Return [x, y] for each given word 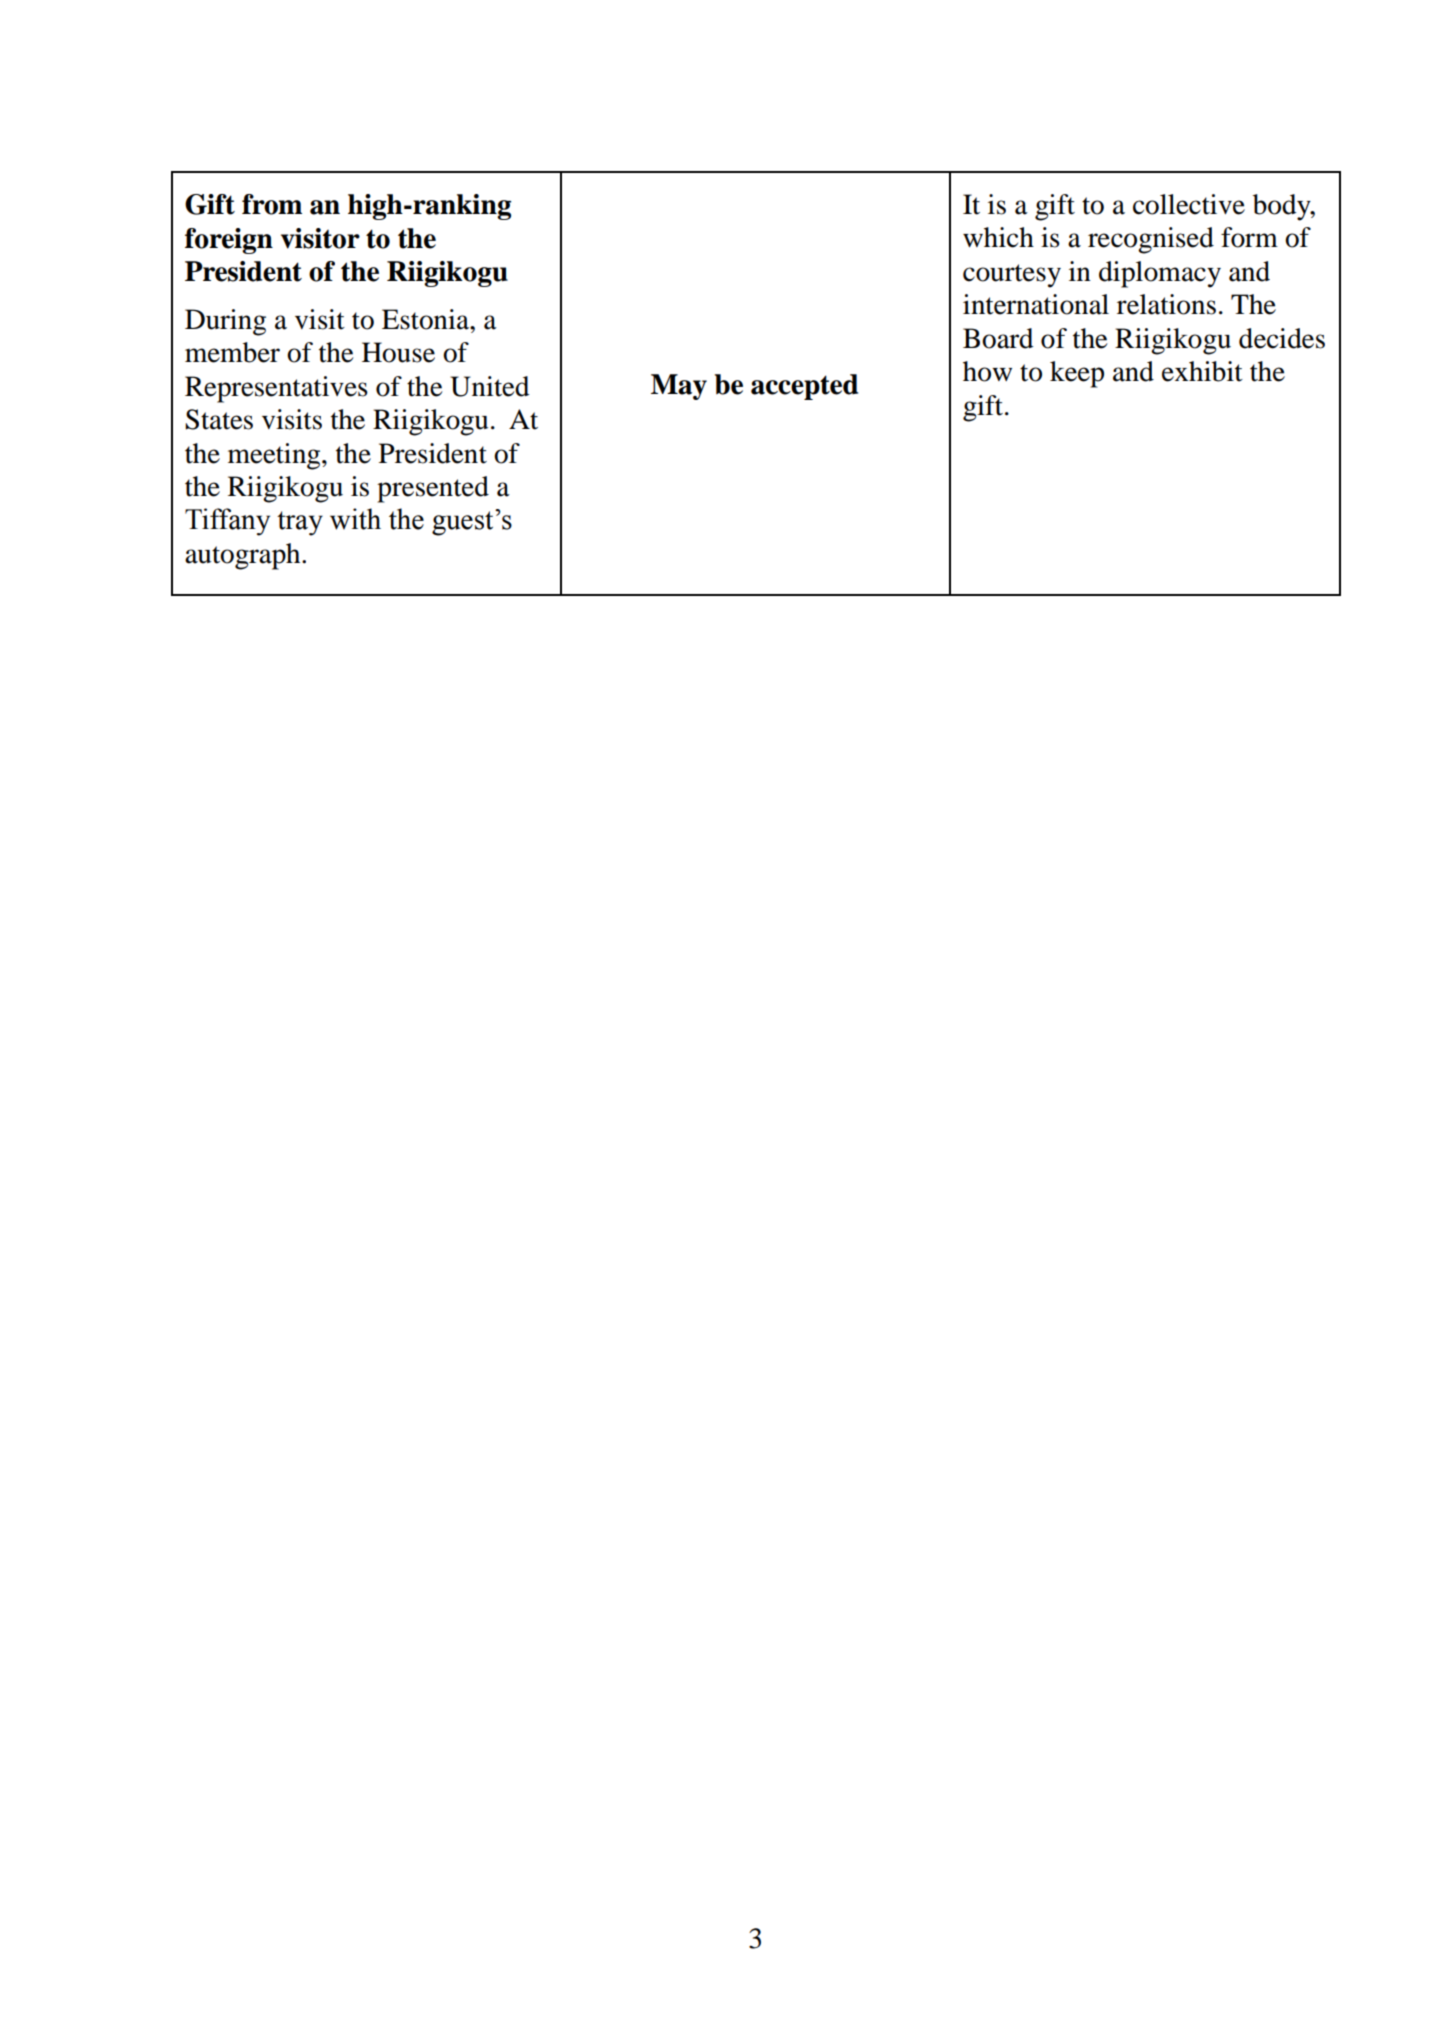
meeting [275, 456]
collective [1189, 204]
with [355, 519]
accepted [804, 387]
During [225, 322]
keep [1077, 374]
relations [1166, 304]
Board [998, 338]
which [998, 237]
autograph [244, 556]
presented [433, 489]
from [272, 204]
